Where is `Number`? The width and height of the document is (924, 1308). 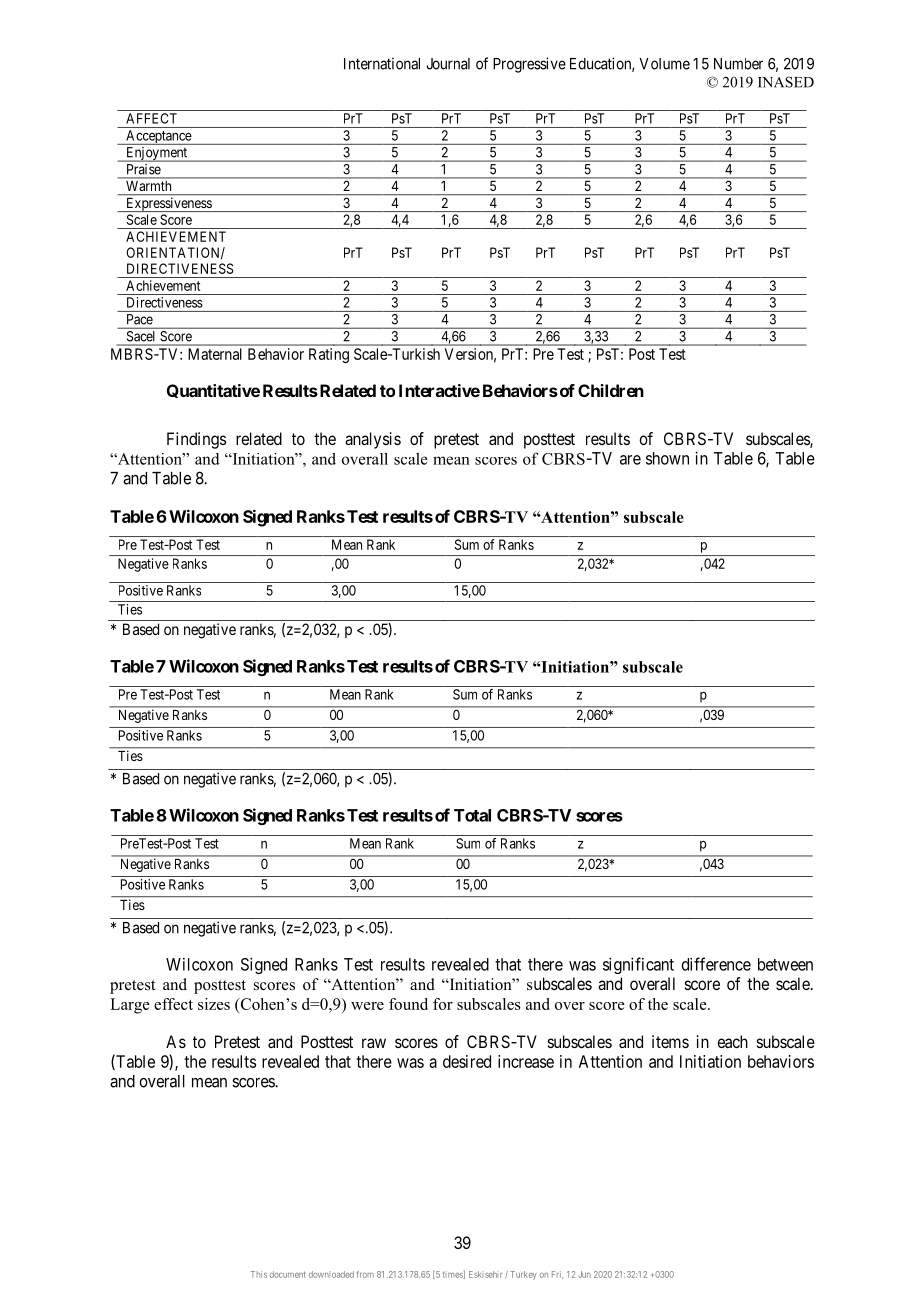
Number is located at coordinates (738, 64).
